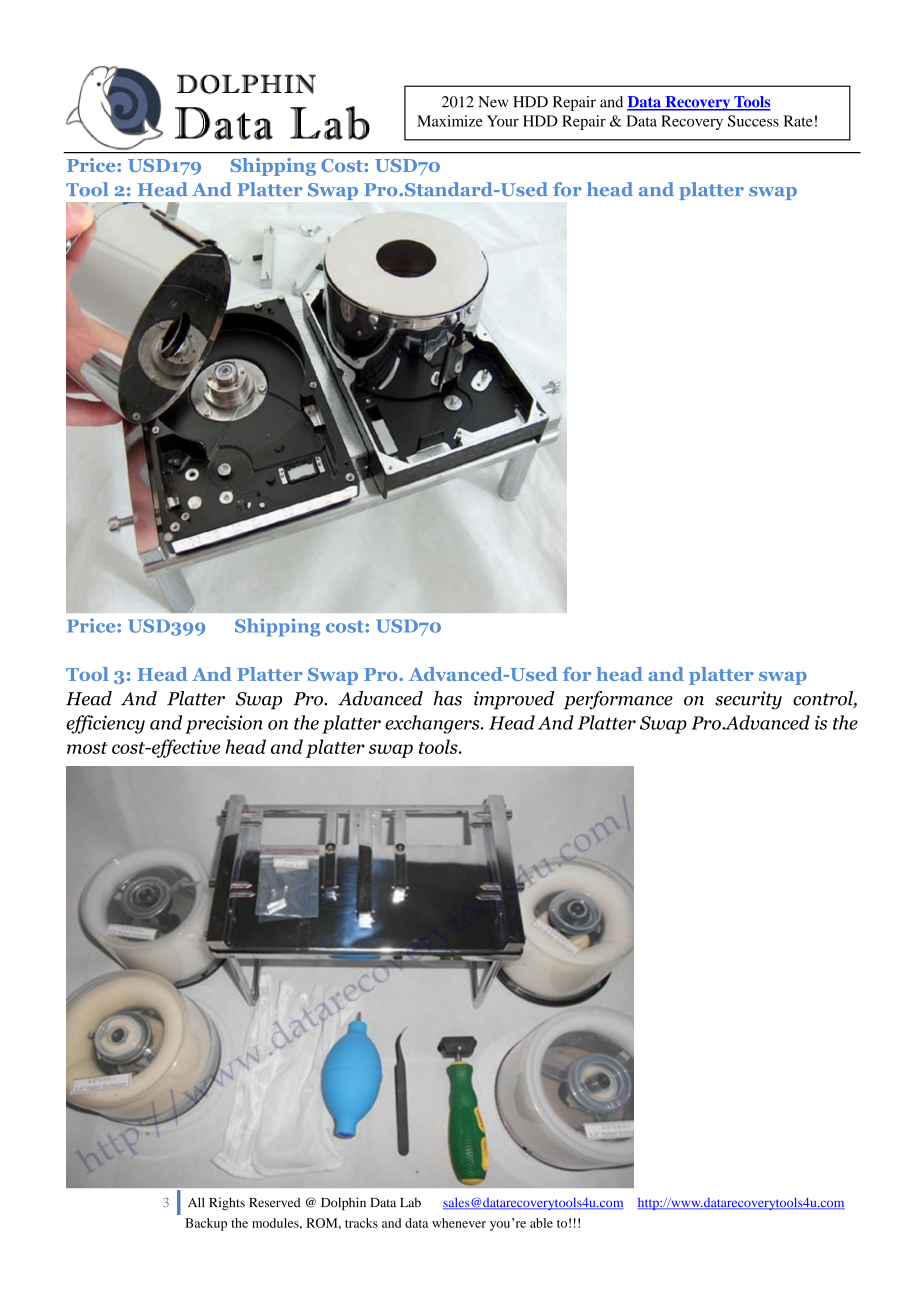  I want to click on improved, so click(514, 700).
